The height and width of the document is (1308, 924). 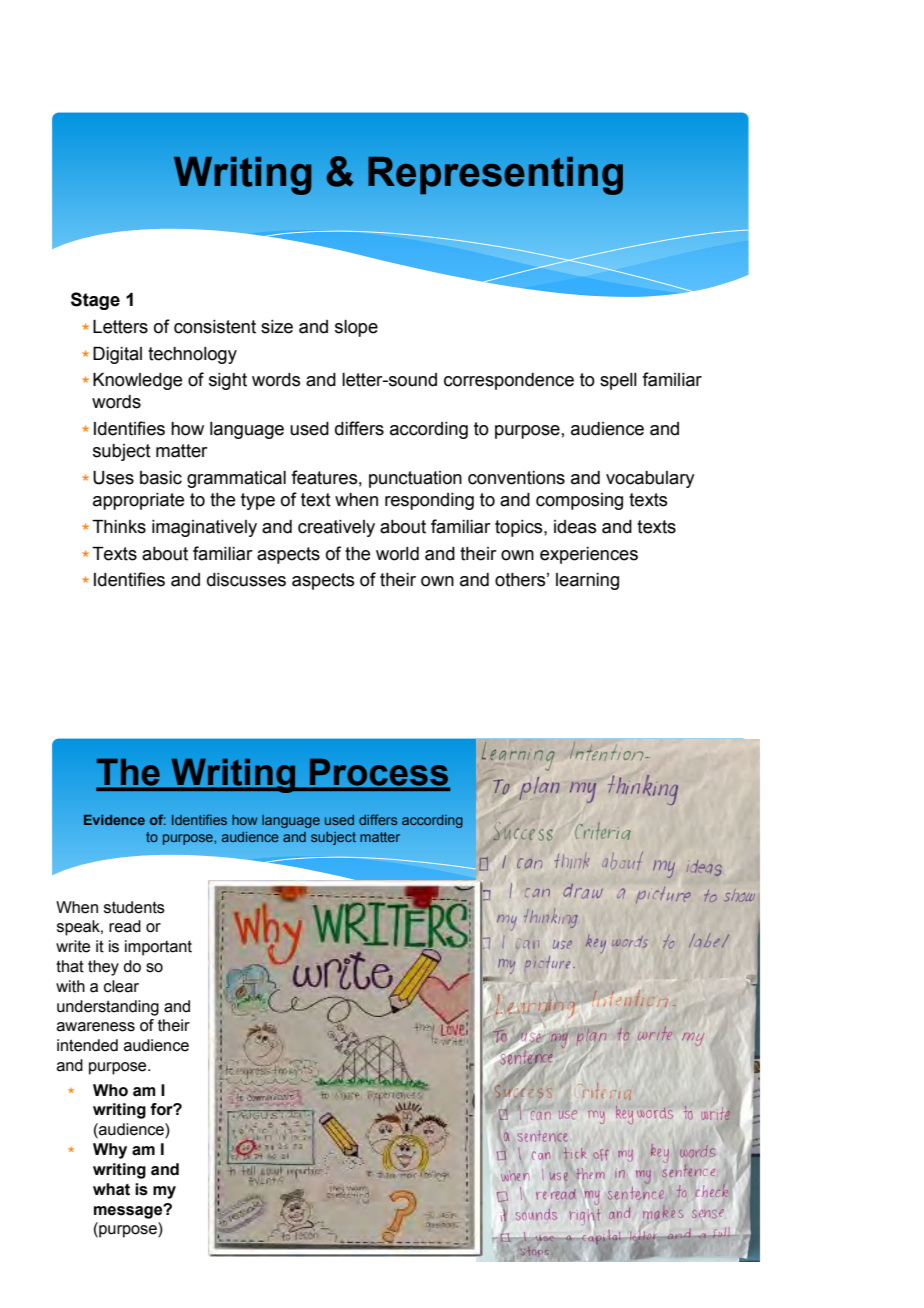 What do you see at coordinates (111, 1189) in the document?
I see `what` at bounding box center [111, 1189].
